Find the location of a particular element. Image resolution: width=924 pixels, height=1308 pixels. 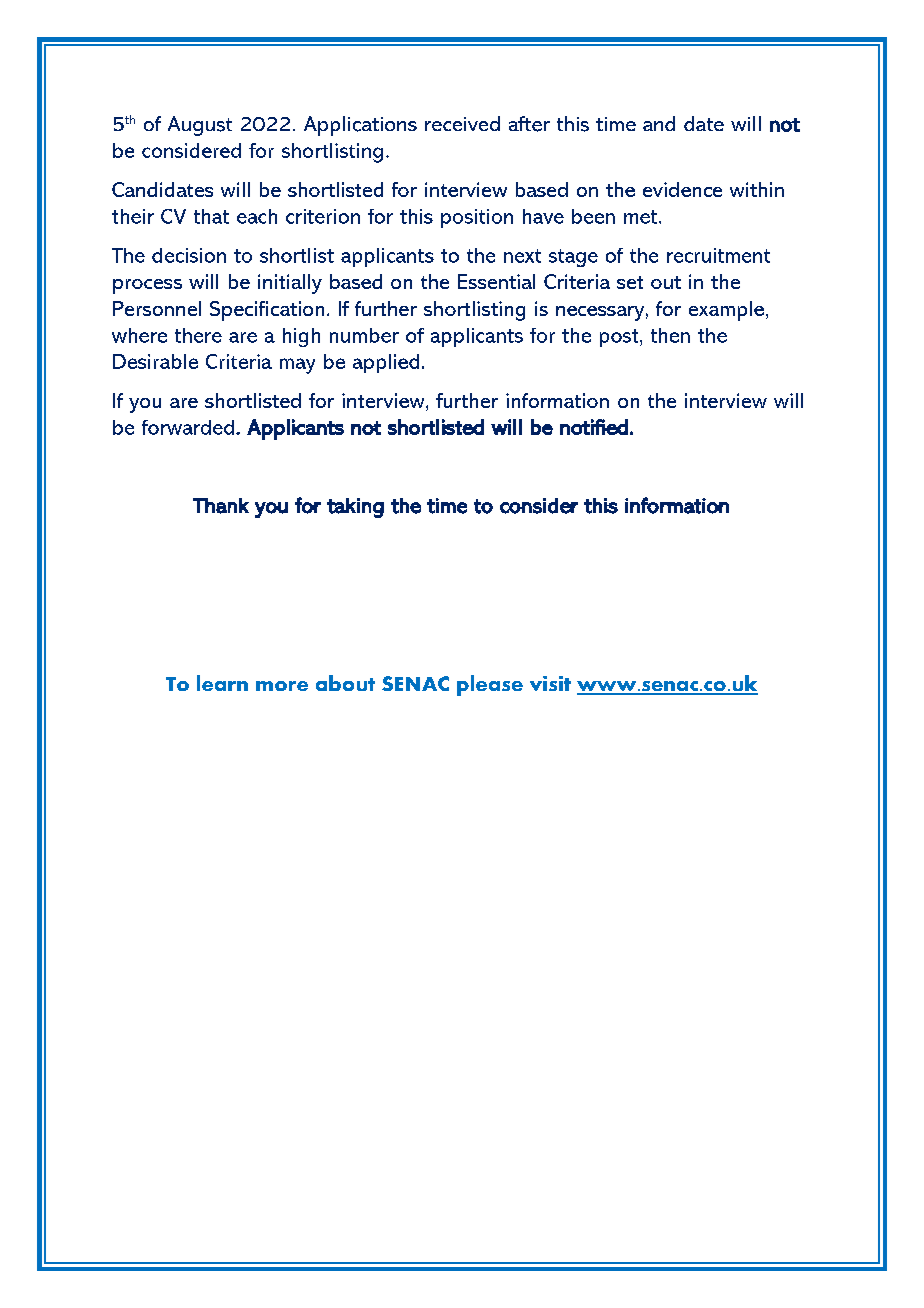

please is located at coordinates (490, 685).
